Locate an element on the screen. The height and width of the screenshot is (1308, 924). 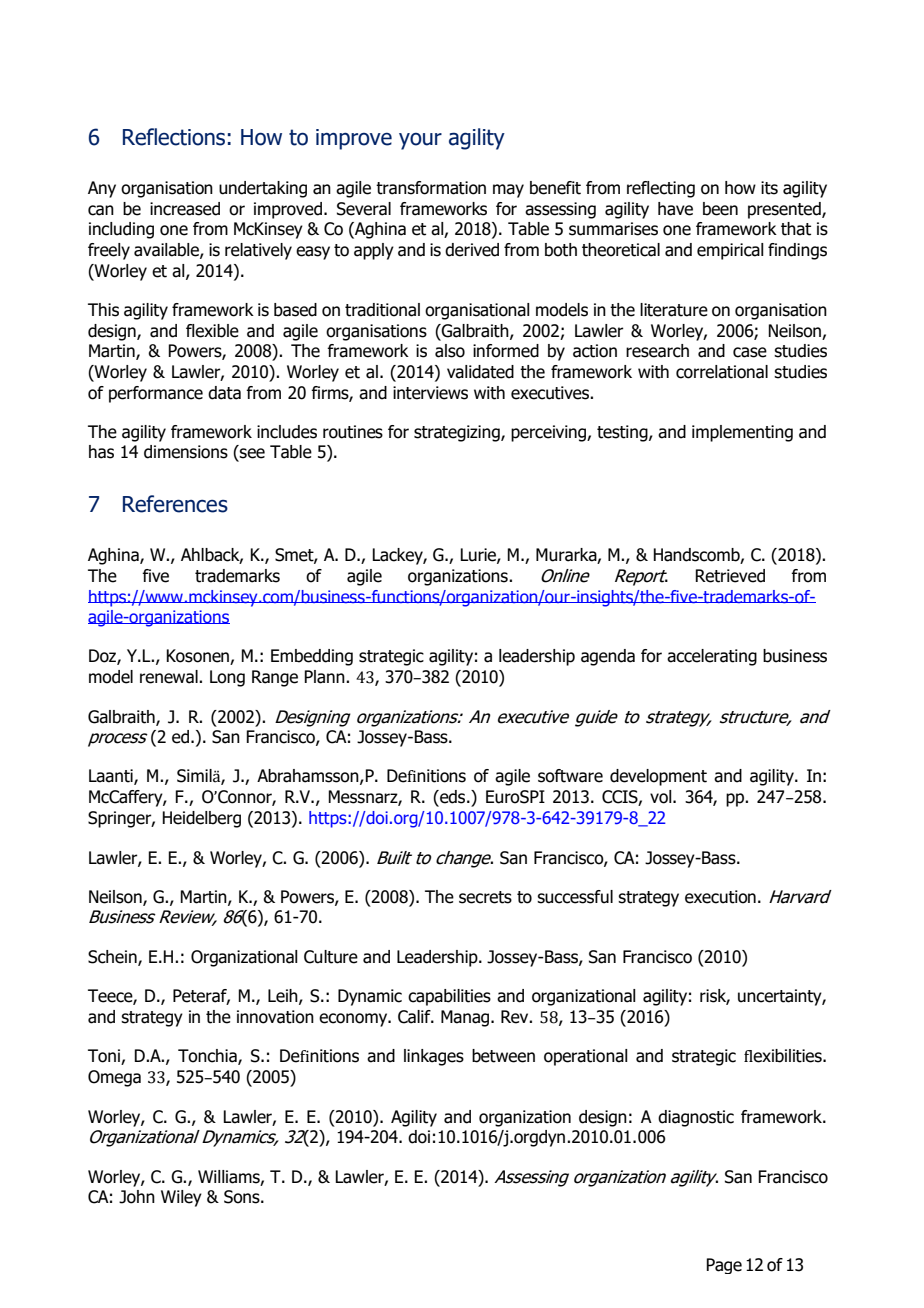
capabilities is located at coordinates (449, 997).
